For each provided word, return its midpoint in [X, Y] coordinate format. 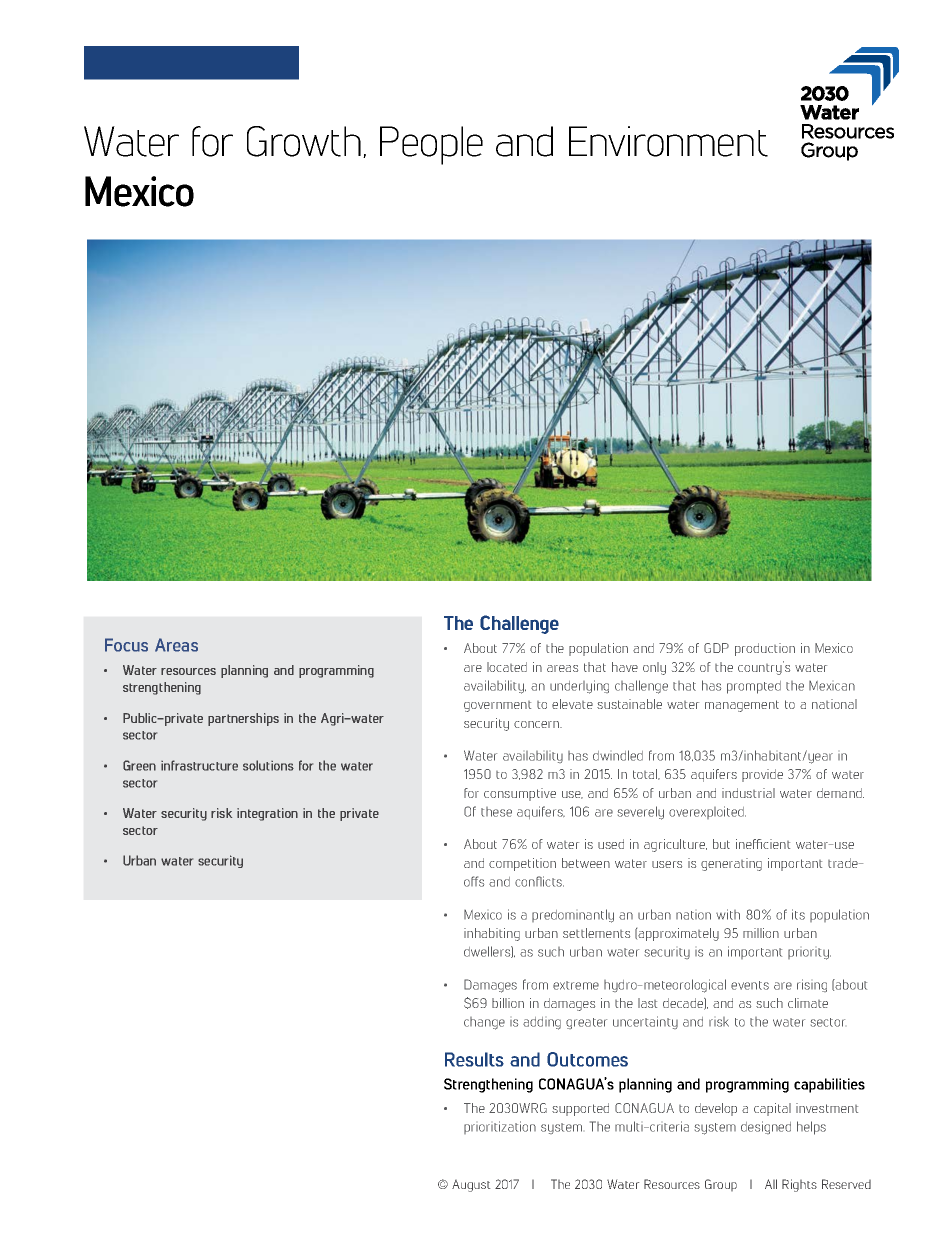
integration [267, 814]
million [761, 933]
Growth [304, 141]
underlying [579, 687]
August [471, 1186]
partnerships [243, 719]
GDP [716, 648]
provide [762, 775]
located [507, 667]
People [431, 145]
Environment [668, 141]
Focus [126, 645]
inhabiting [492, 934]
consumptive [520, 794]
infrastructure [199, 765]
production [765, 649]
